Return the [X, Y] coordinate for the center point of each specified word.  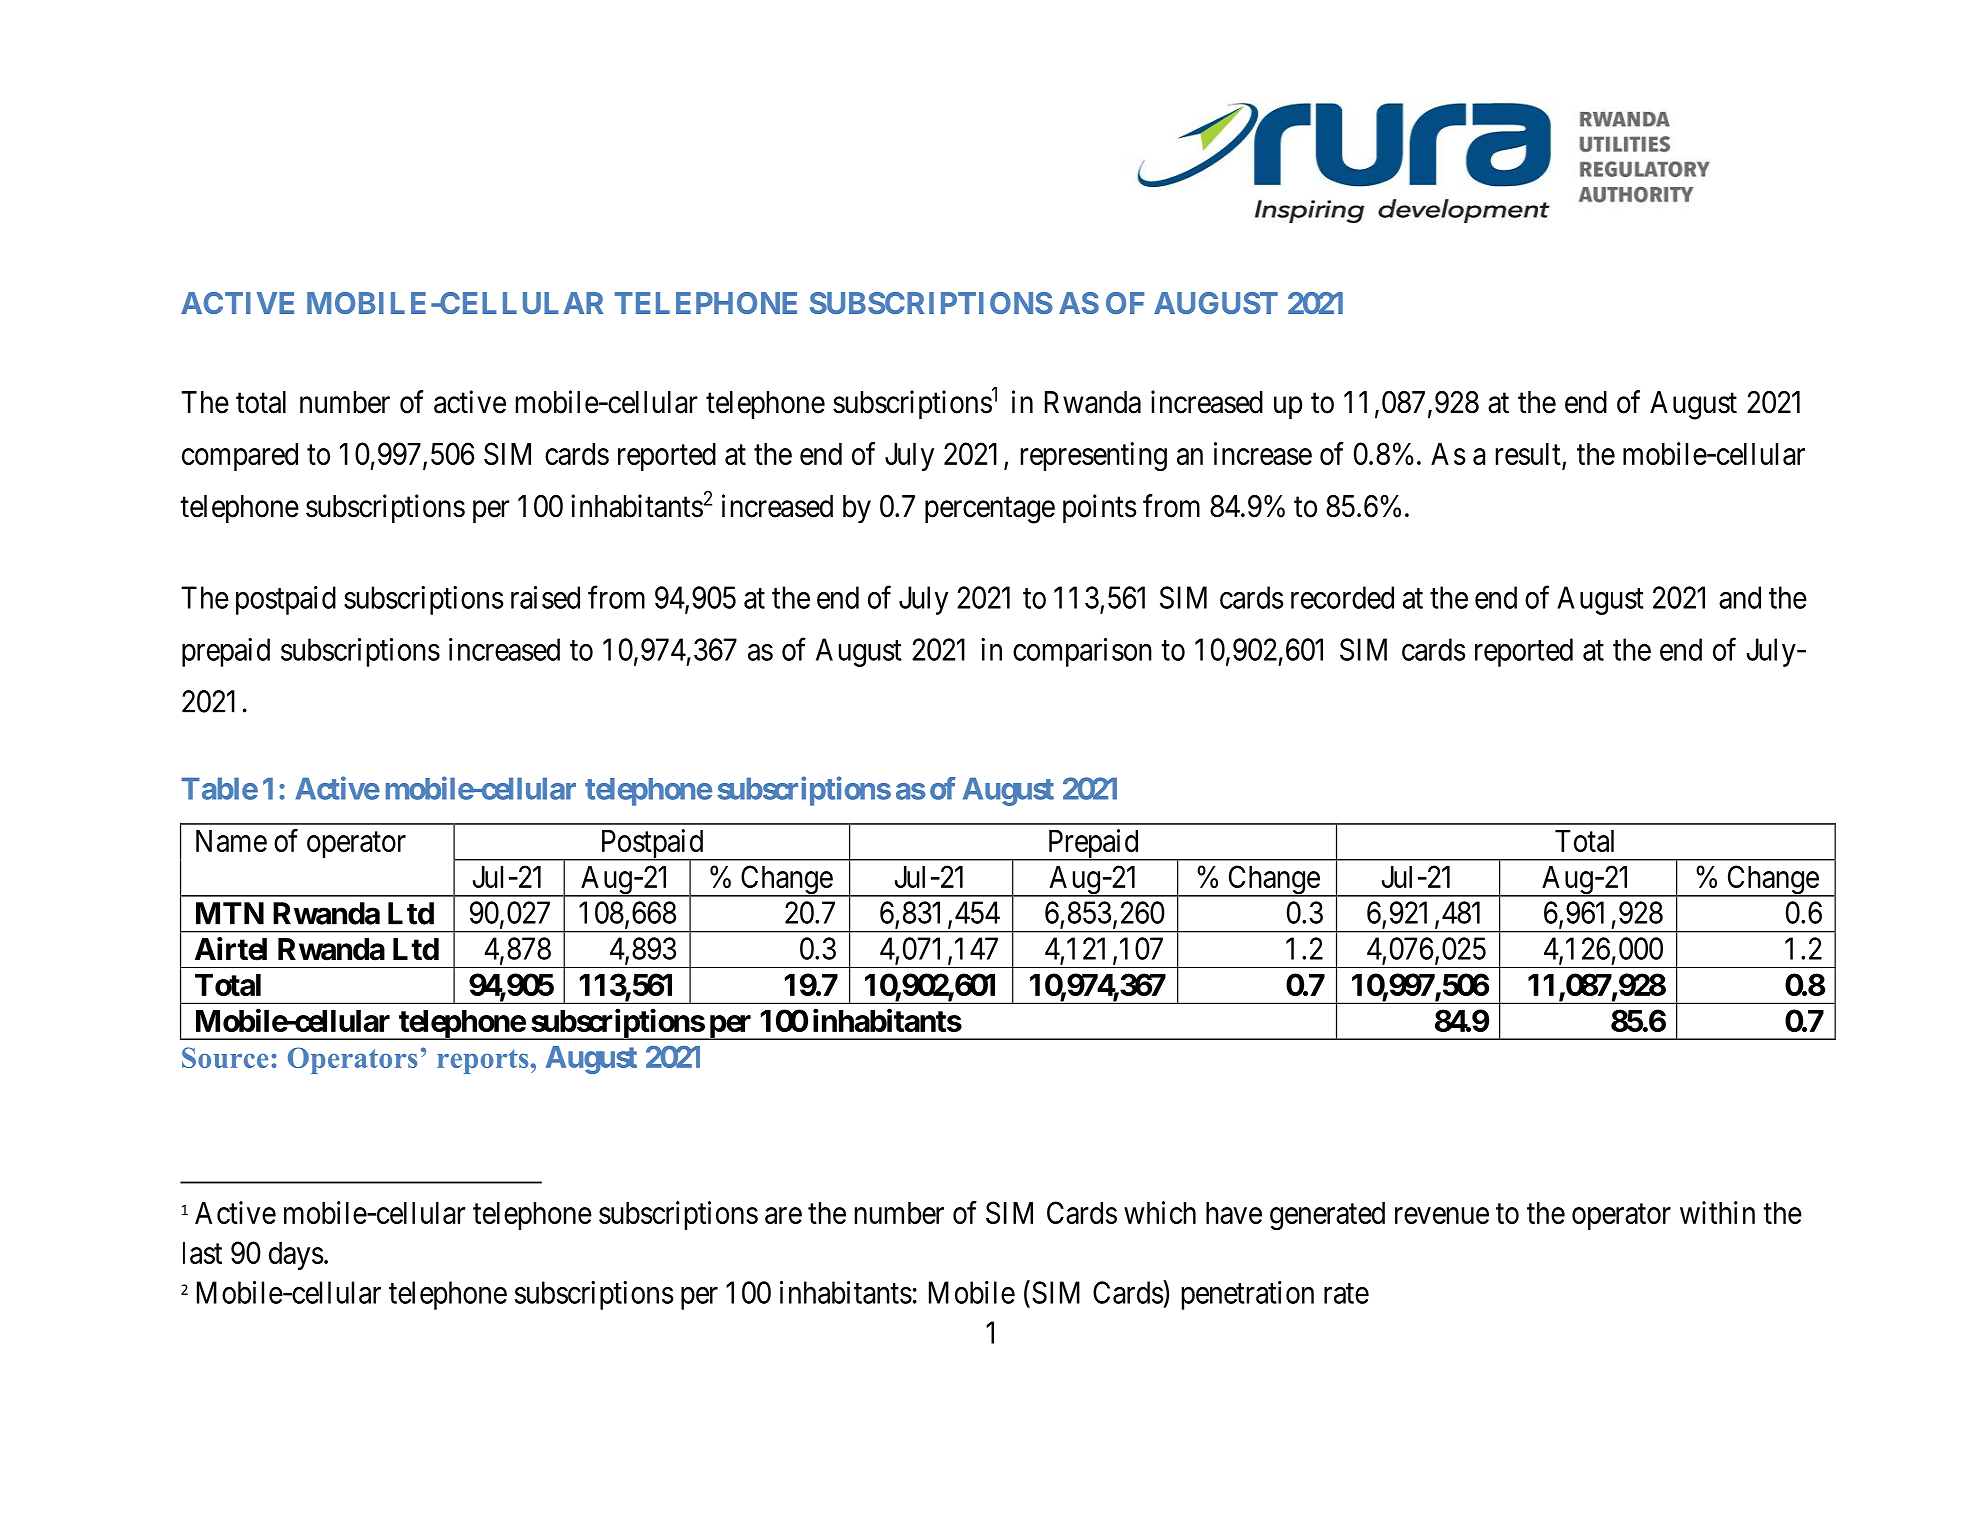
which [1160, 1212]
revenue [1442, 1215]
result [1529, 455]
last [202, 1253]
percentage [990, 510]
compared [240, 457]
